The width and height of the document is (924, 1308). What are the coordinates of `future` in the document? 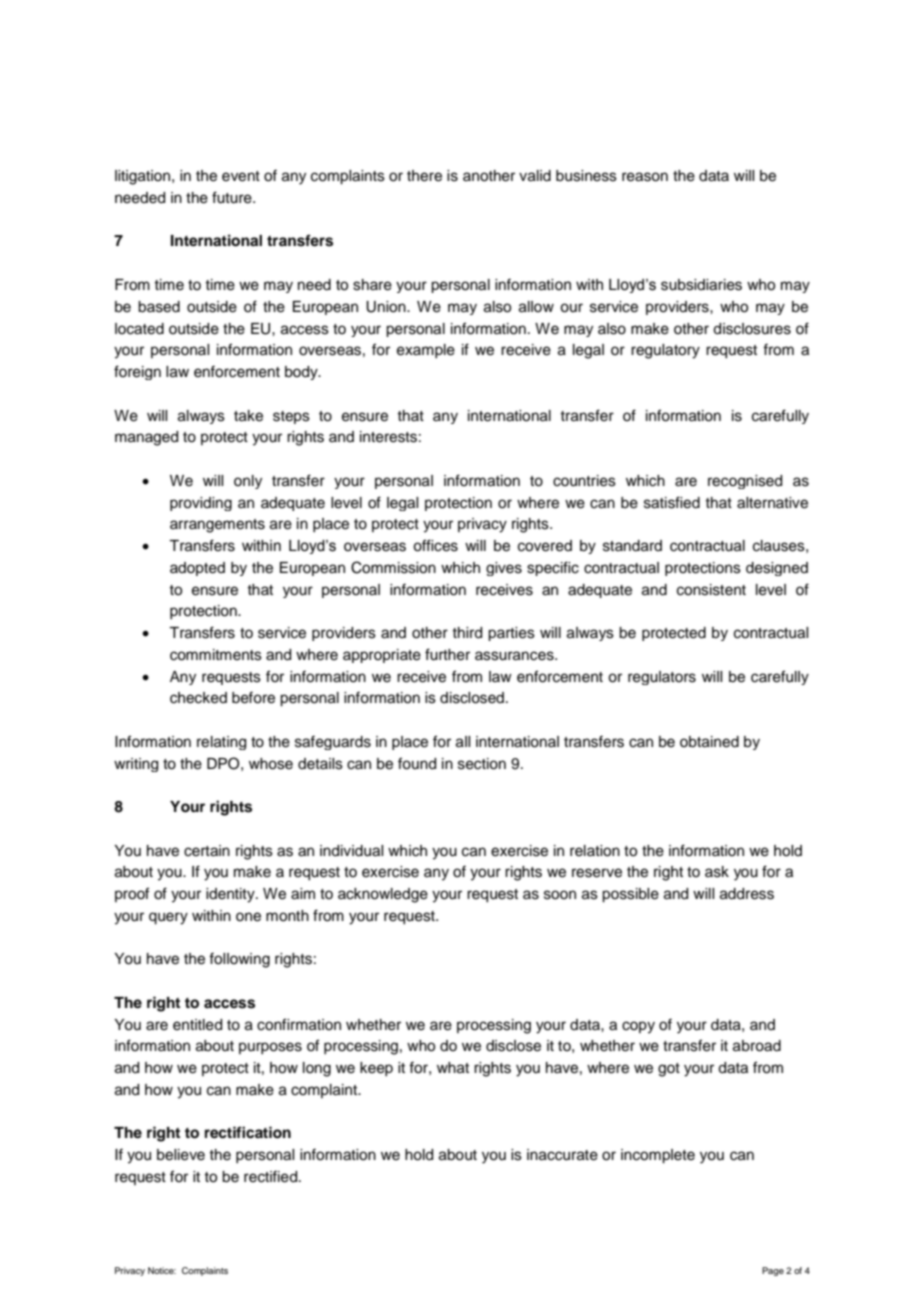 It's located at (233, 197).
